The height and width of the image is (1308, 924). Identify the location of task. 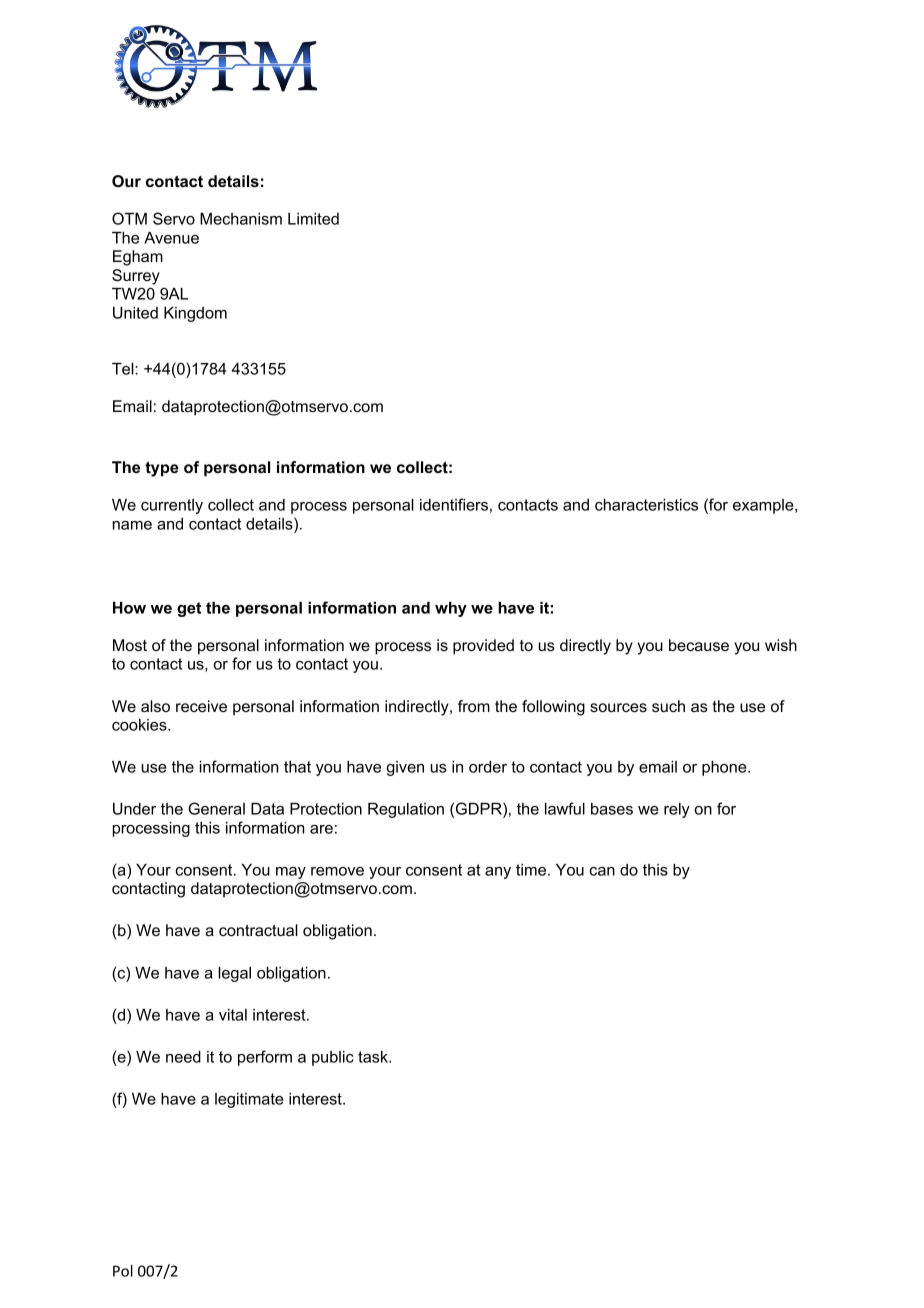
(374, 1057).
